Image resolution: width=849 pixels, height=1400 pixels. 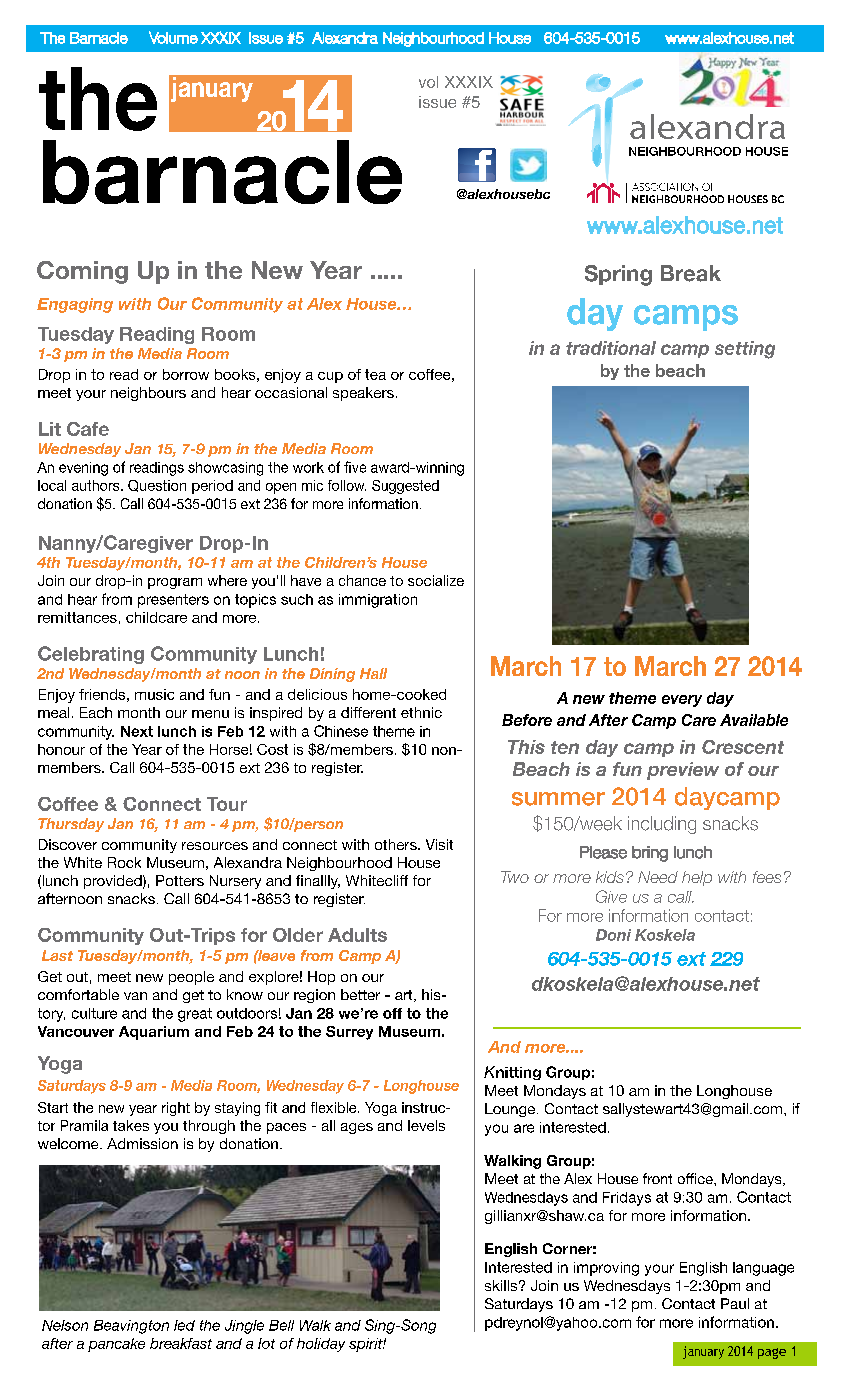 I want to click on setting, so click(x=745, y=350).
